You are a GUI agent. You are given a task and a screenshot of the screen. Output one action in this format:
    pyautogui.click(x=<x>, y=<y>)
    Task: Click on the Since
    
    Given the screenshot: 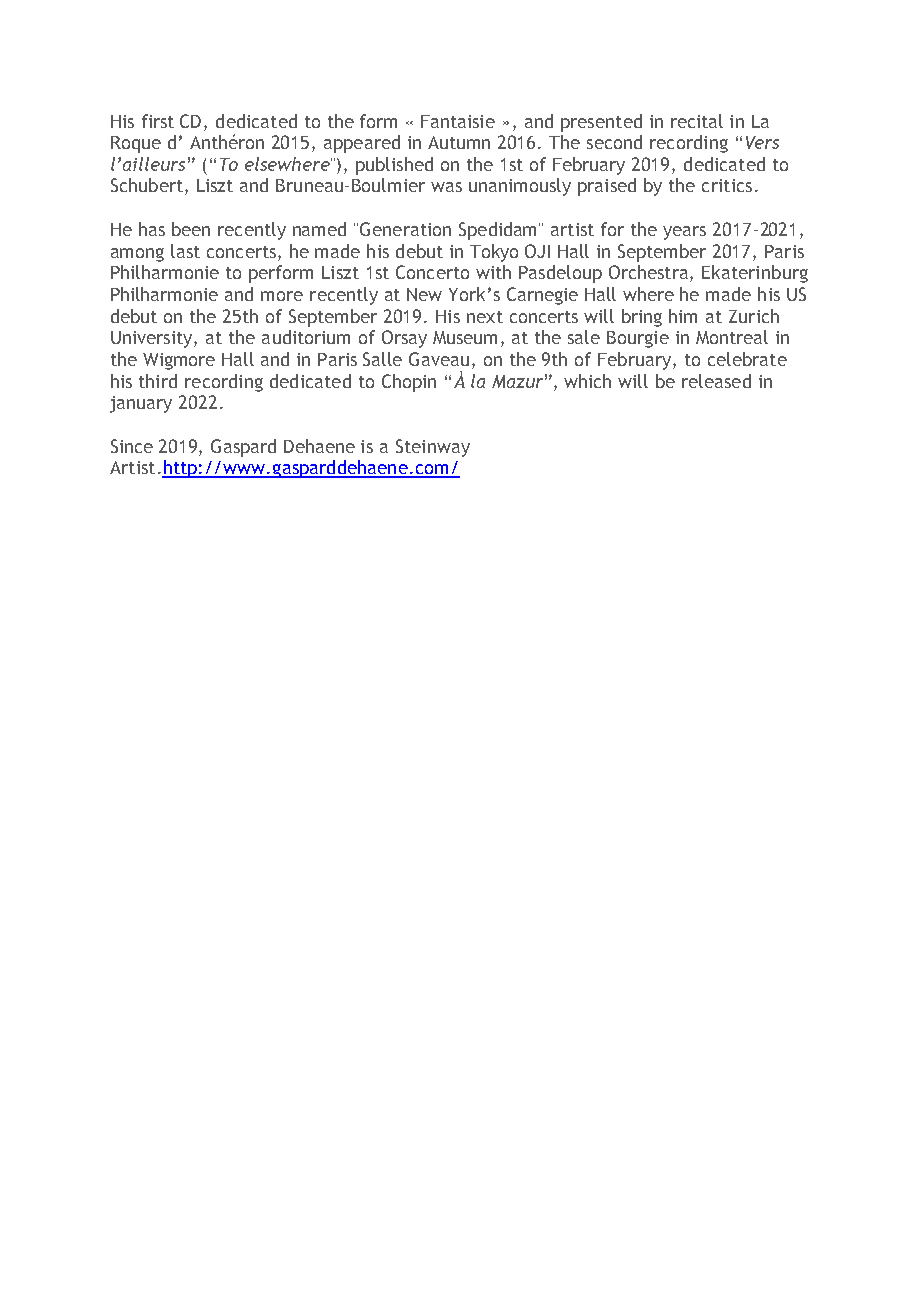 What is the action you would take?
    pyautogui.click(x=132, y=446)
